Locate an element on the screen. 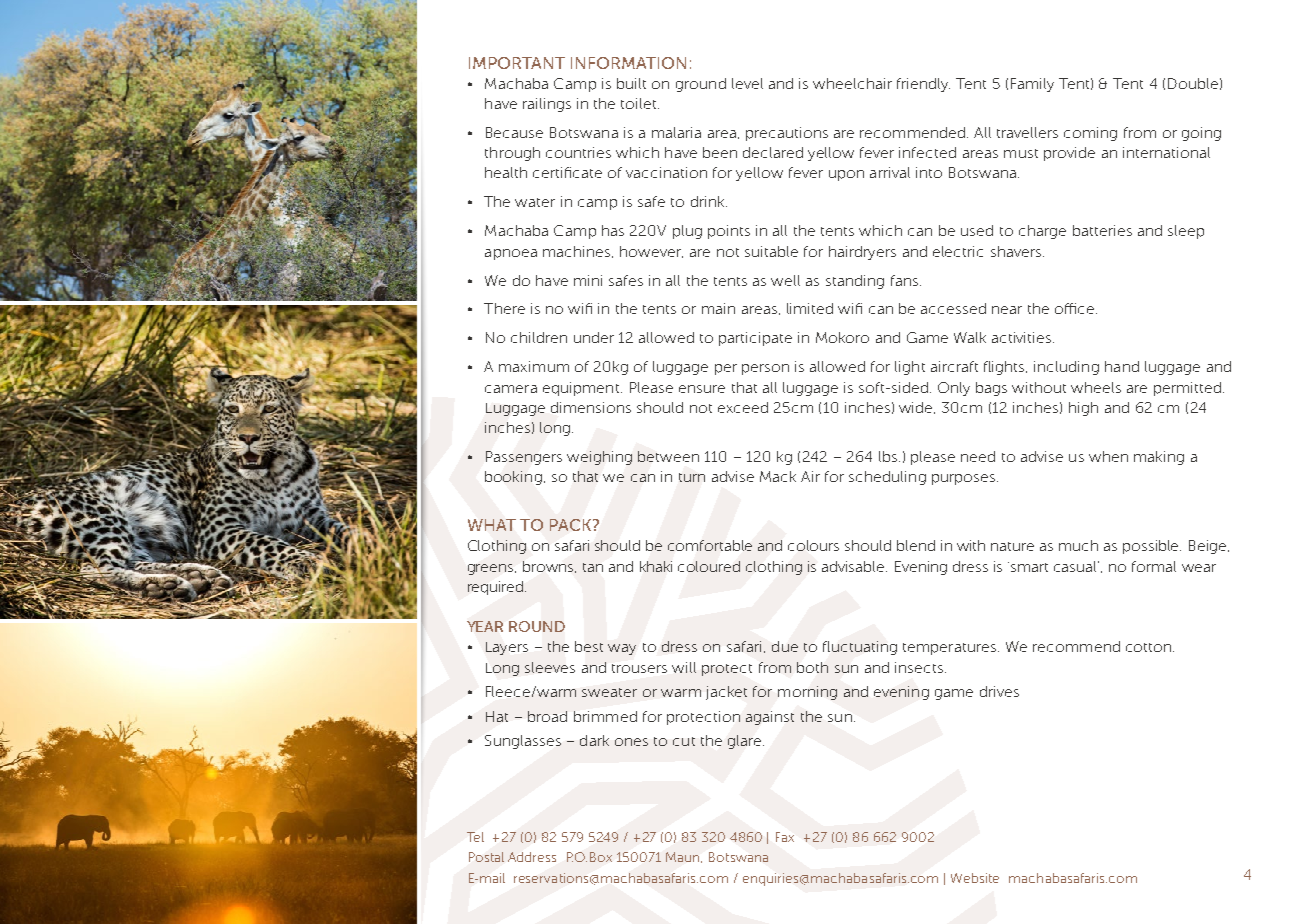 The height and width of the screenshot is (924, 1308). Family is located at coordinates (1032, 85).
